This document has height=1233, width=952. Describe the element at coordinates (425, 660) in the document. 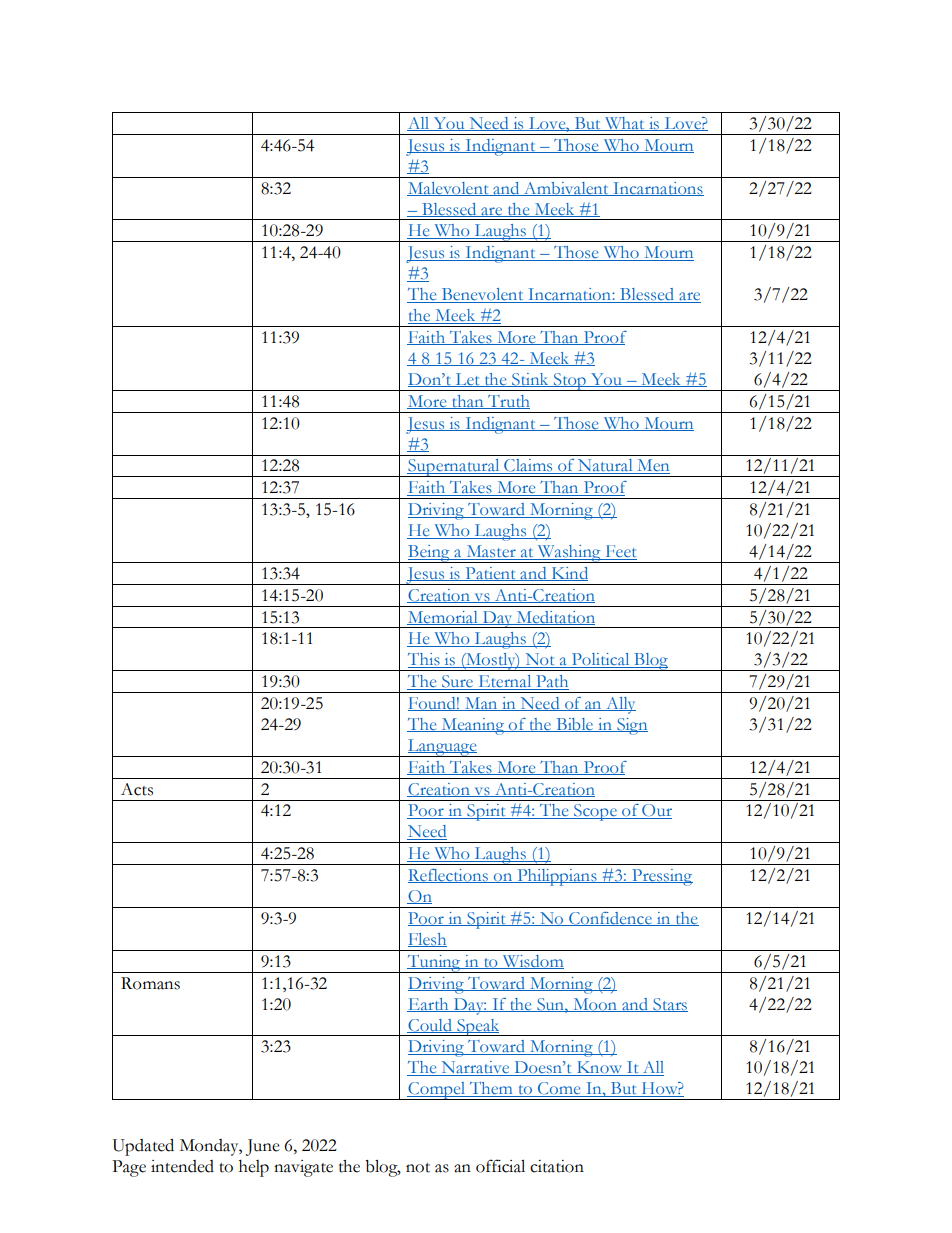

I see `This` at that location.
